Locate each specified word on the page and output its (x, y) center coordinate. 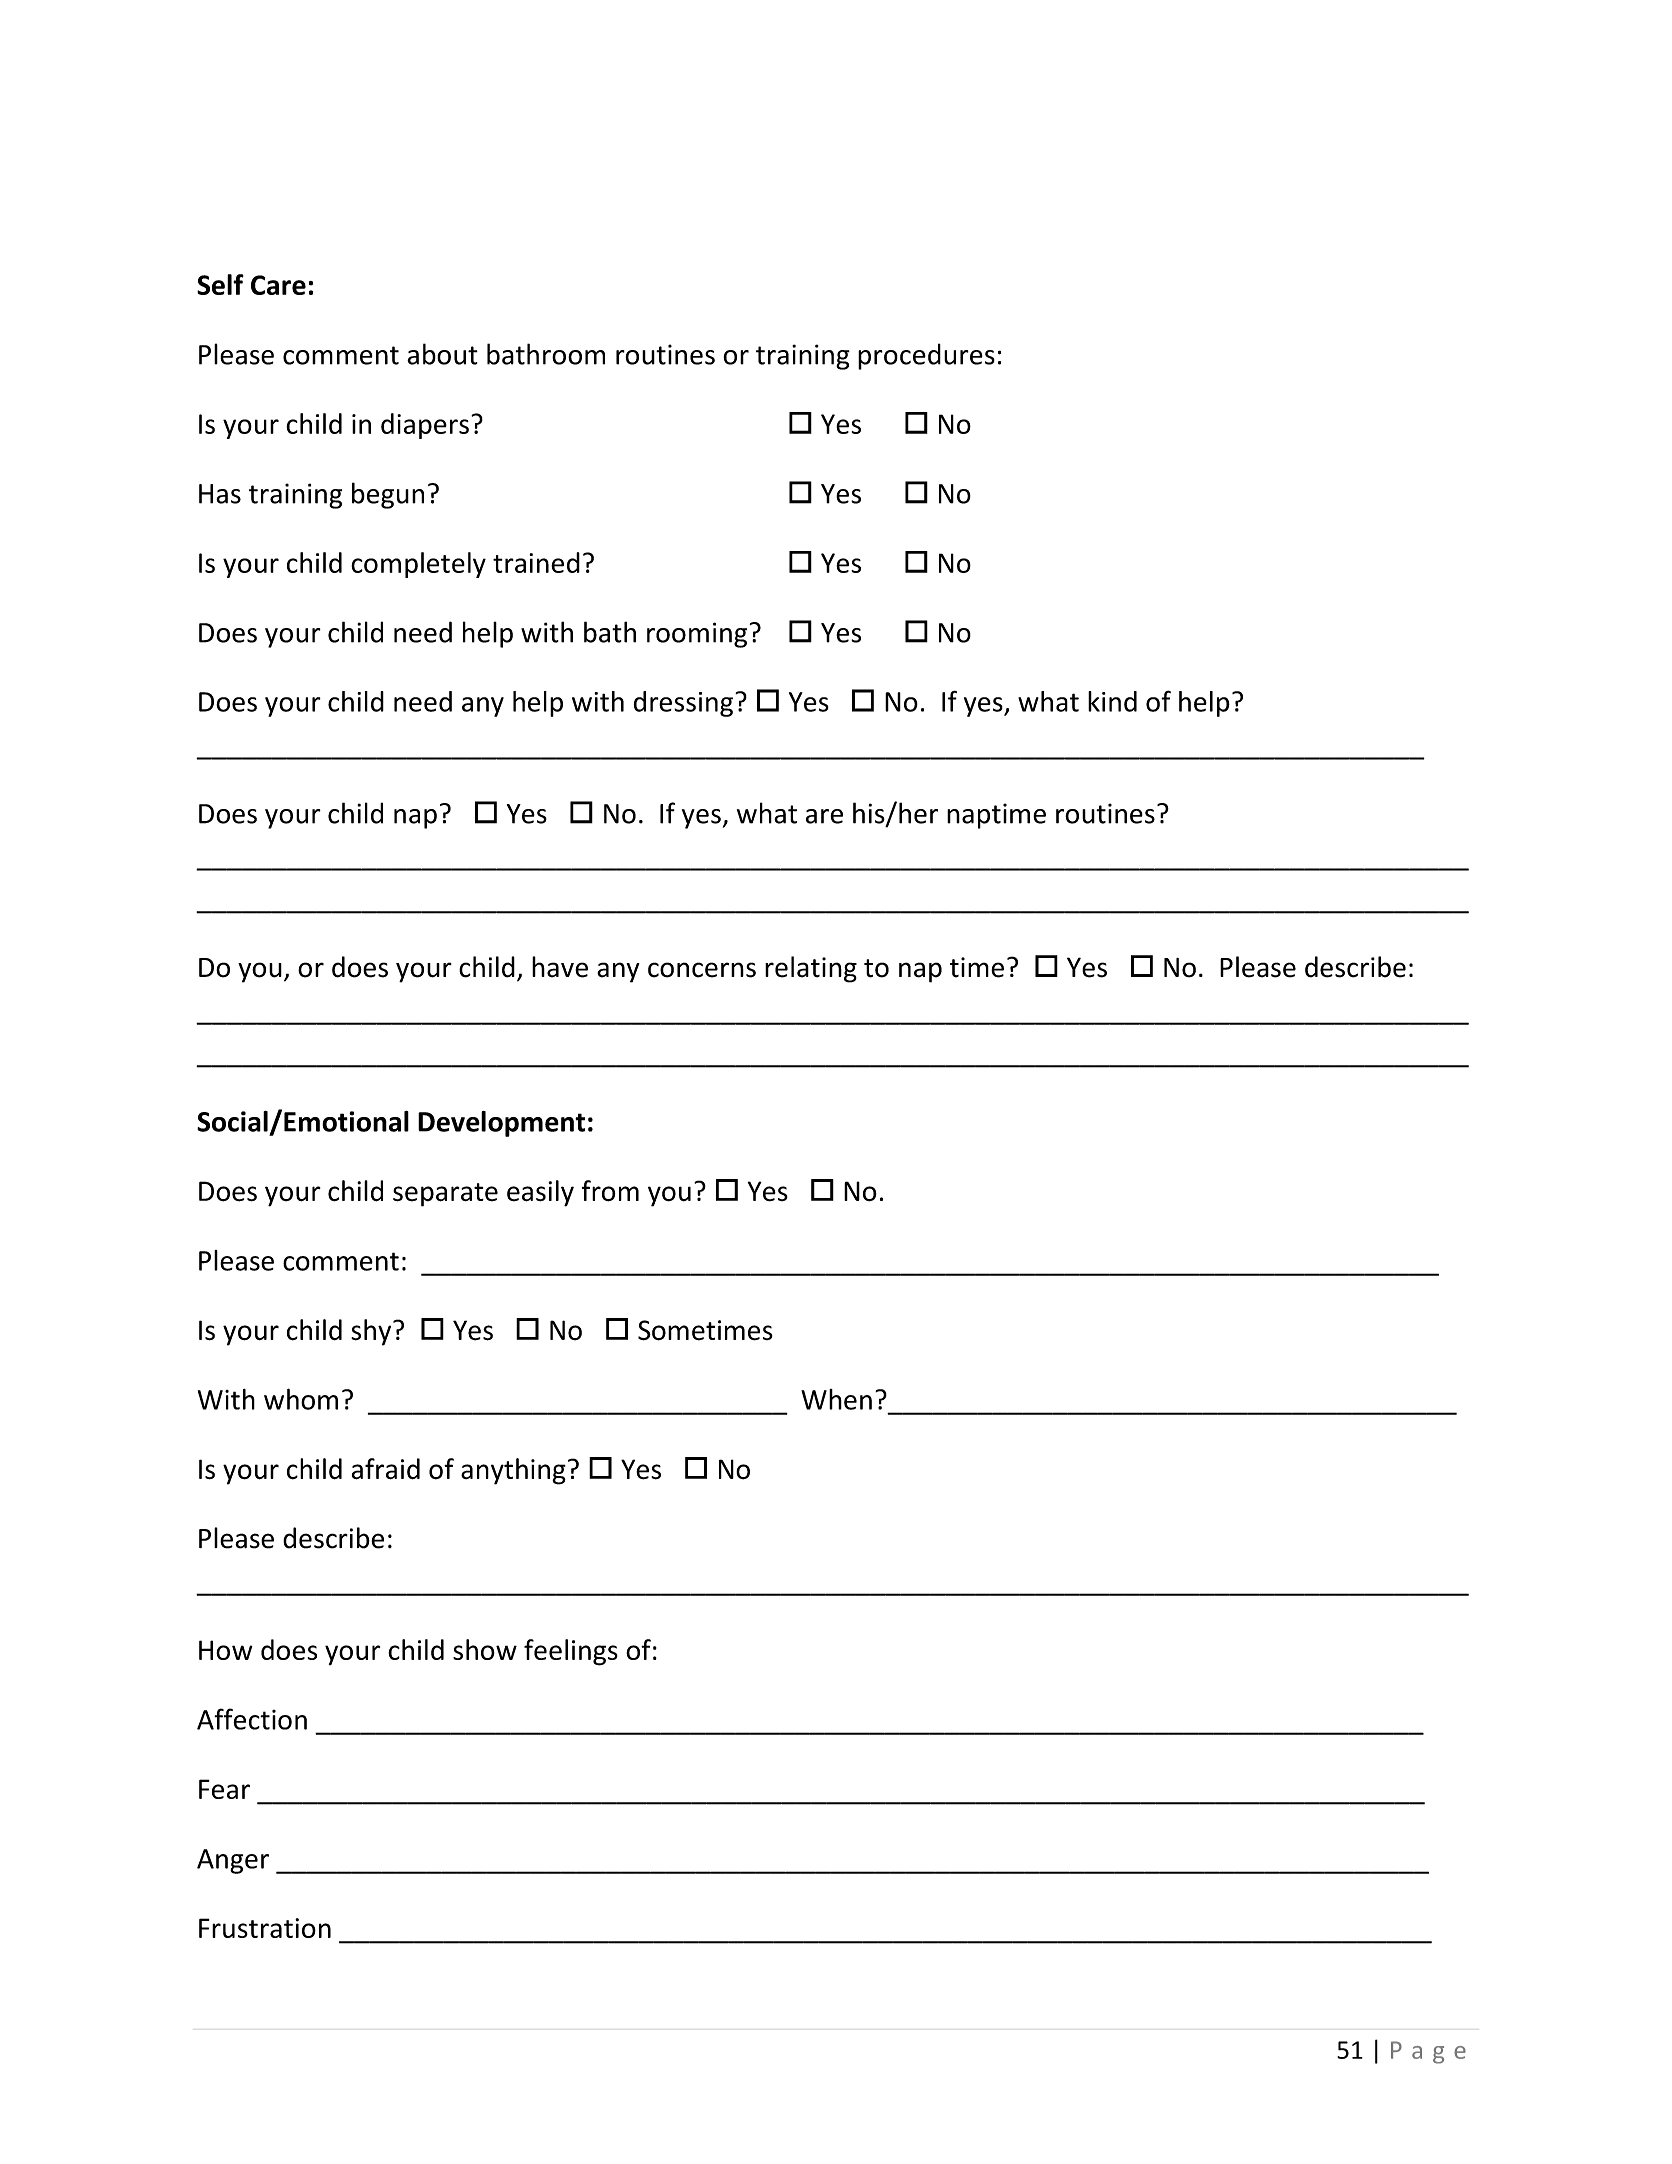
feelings (571, 1652)
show (485, 1649)
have (560, 967)
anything (513, 1471)
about (442, 354)
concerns (702, 970)
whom (301, 1399)
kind (1112, 701)
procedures (926, 356)
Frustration (265, 1928)
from (610, 1191)
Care (278, 285)
